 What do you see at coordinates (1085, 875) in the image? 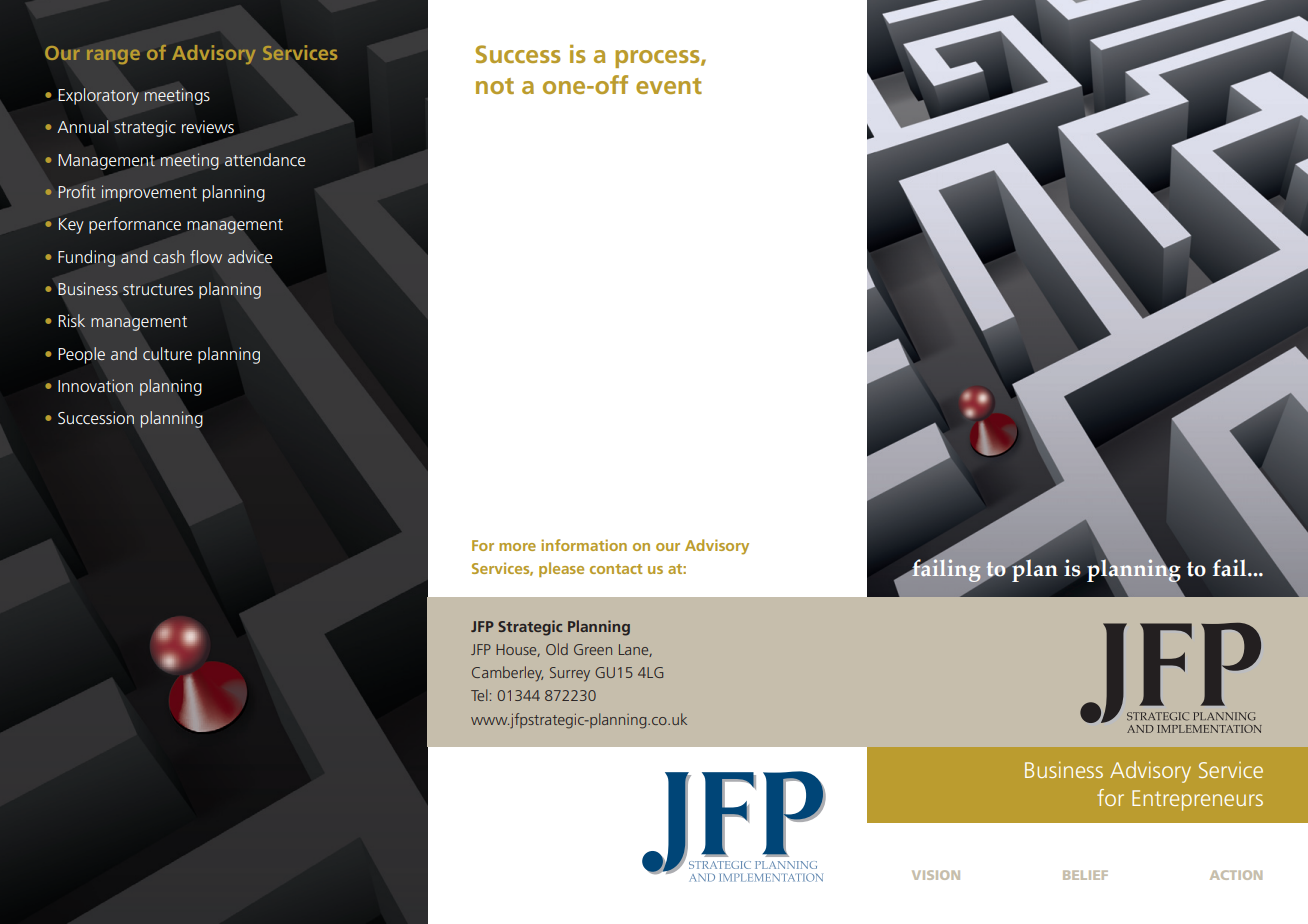
I see `BELIEF` at bounding box center [1085, 875].
